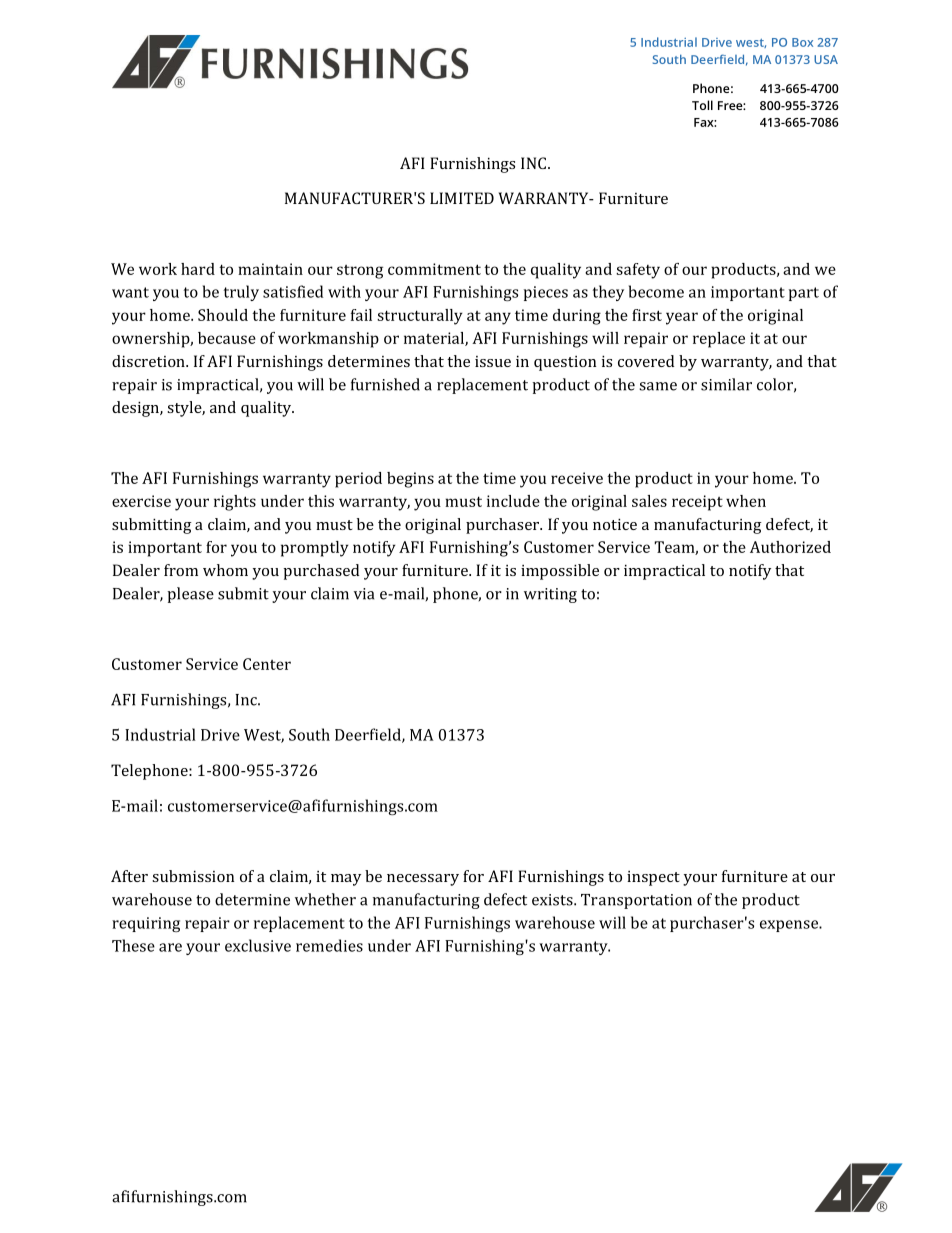 This screenshot has width=952, height=1233. What do you see at coordinates (258, 945) in the screenshot?
I see `exclusive` at bounding box center [258, 945].
